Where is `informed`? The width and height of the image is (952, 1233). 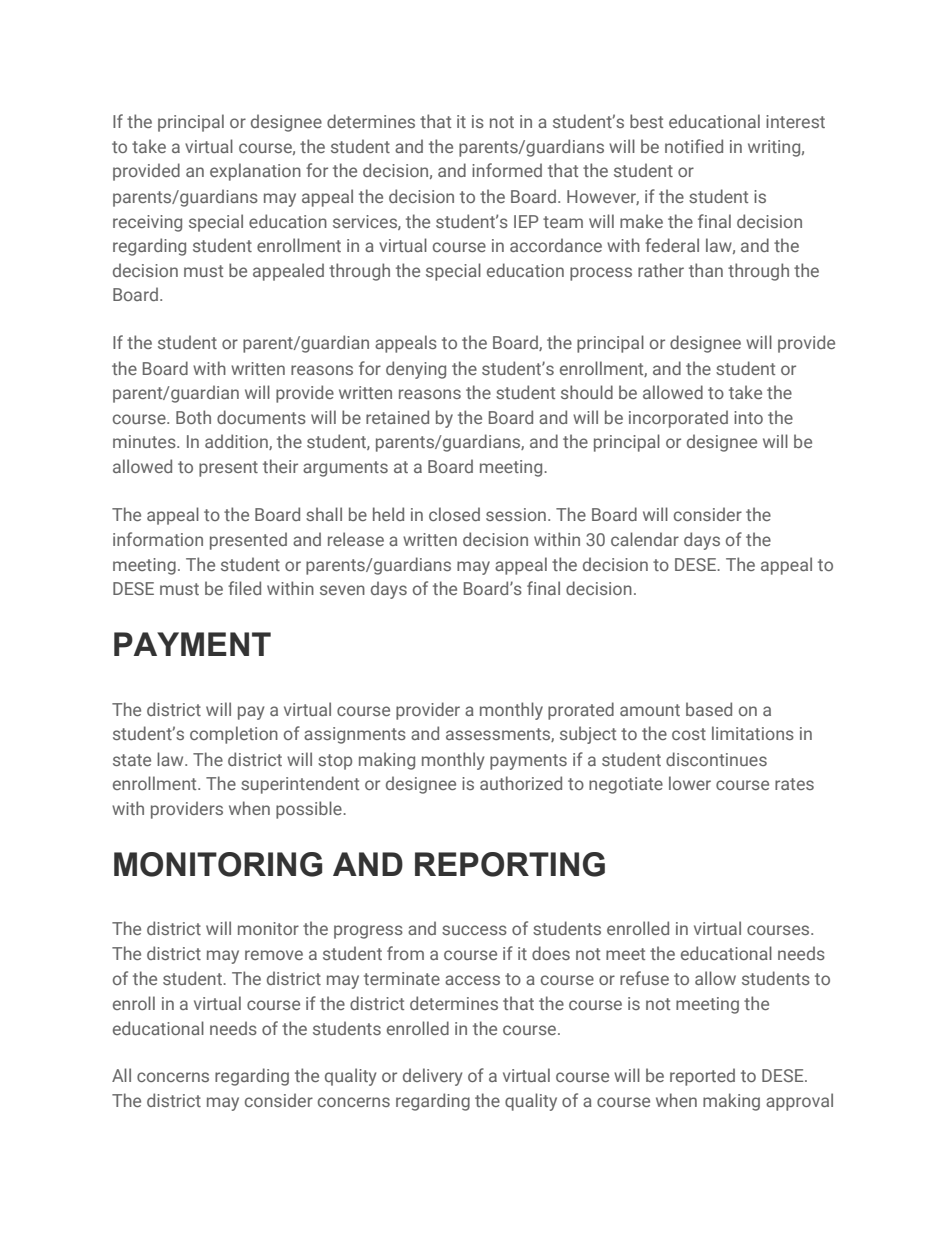 informed is located at coordinates (507, 170).
